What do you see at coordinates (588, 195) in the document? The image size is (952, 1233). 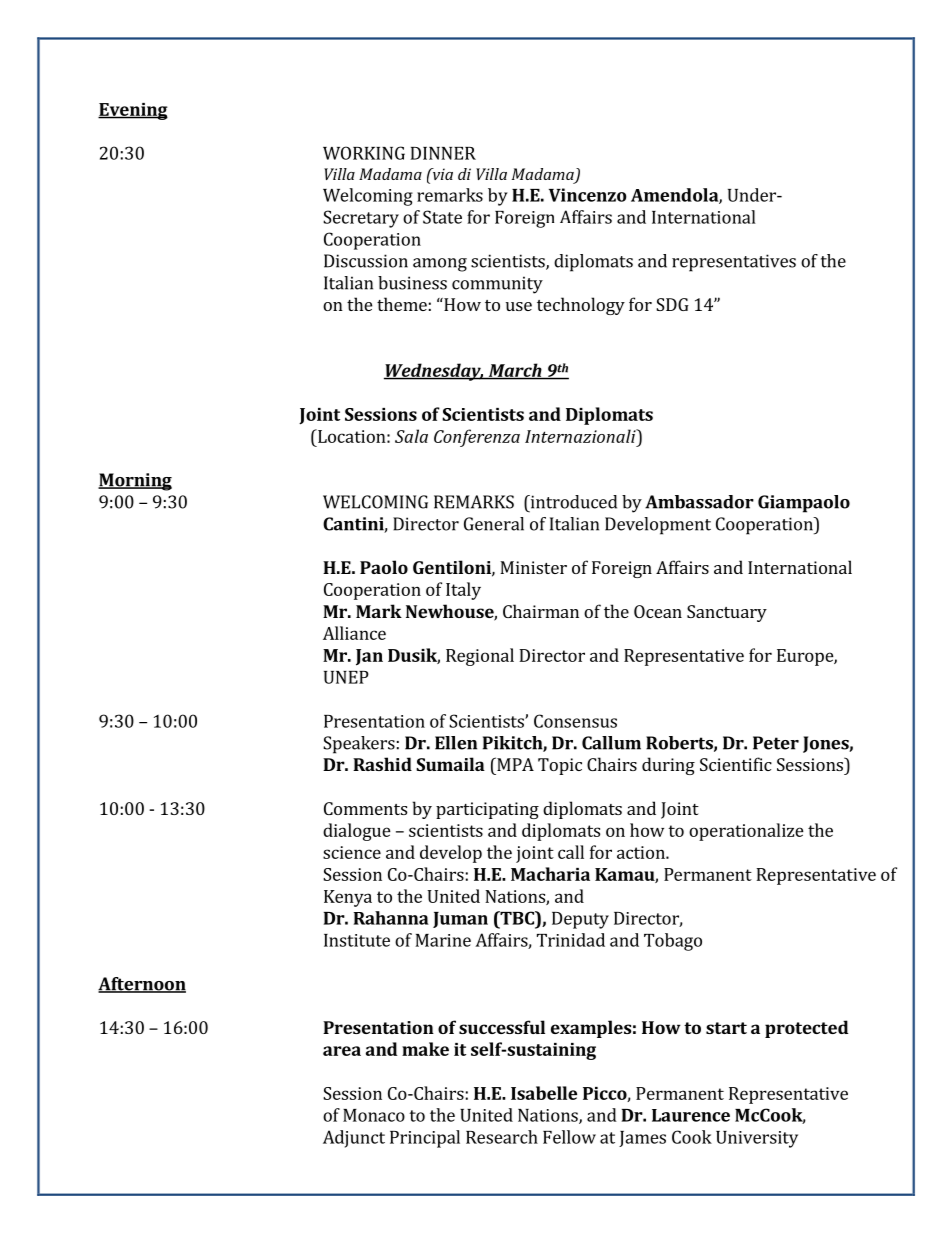 I see `Vincenzo` at bounding box center [588, 195].
